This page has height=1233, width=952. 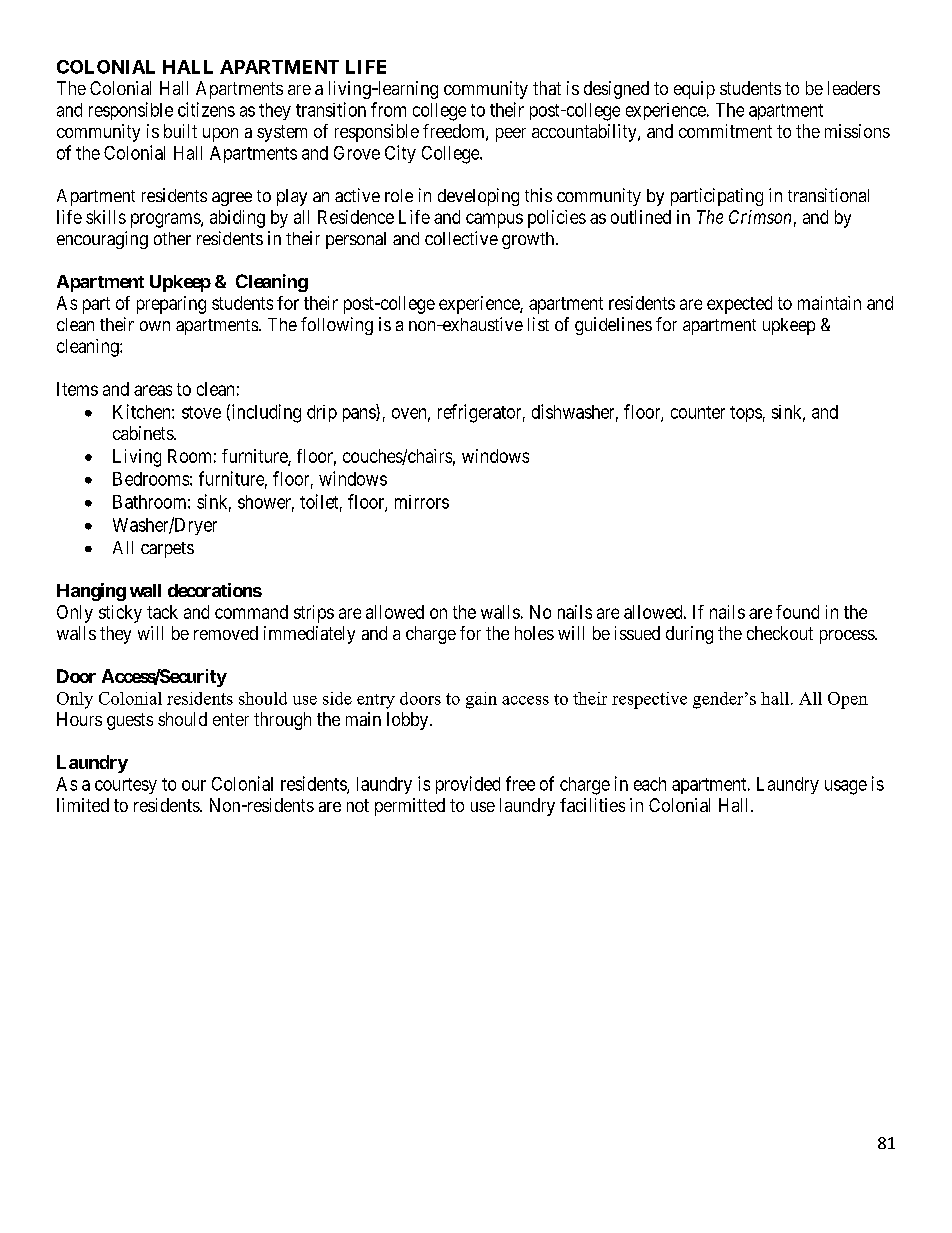 I want to click on list, so click(x=538, y=324).
